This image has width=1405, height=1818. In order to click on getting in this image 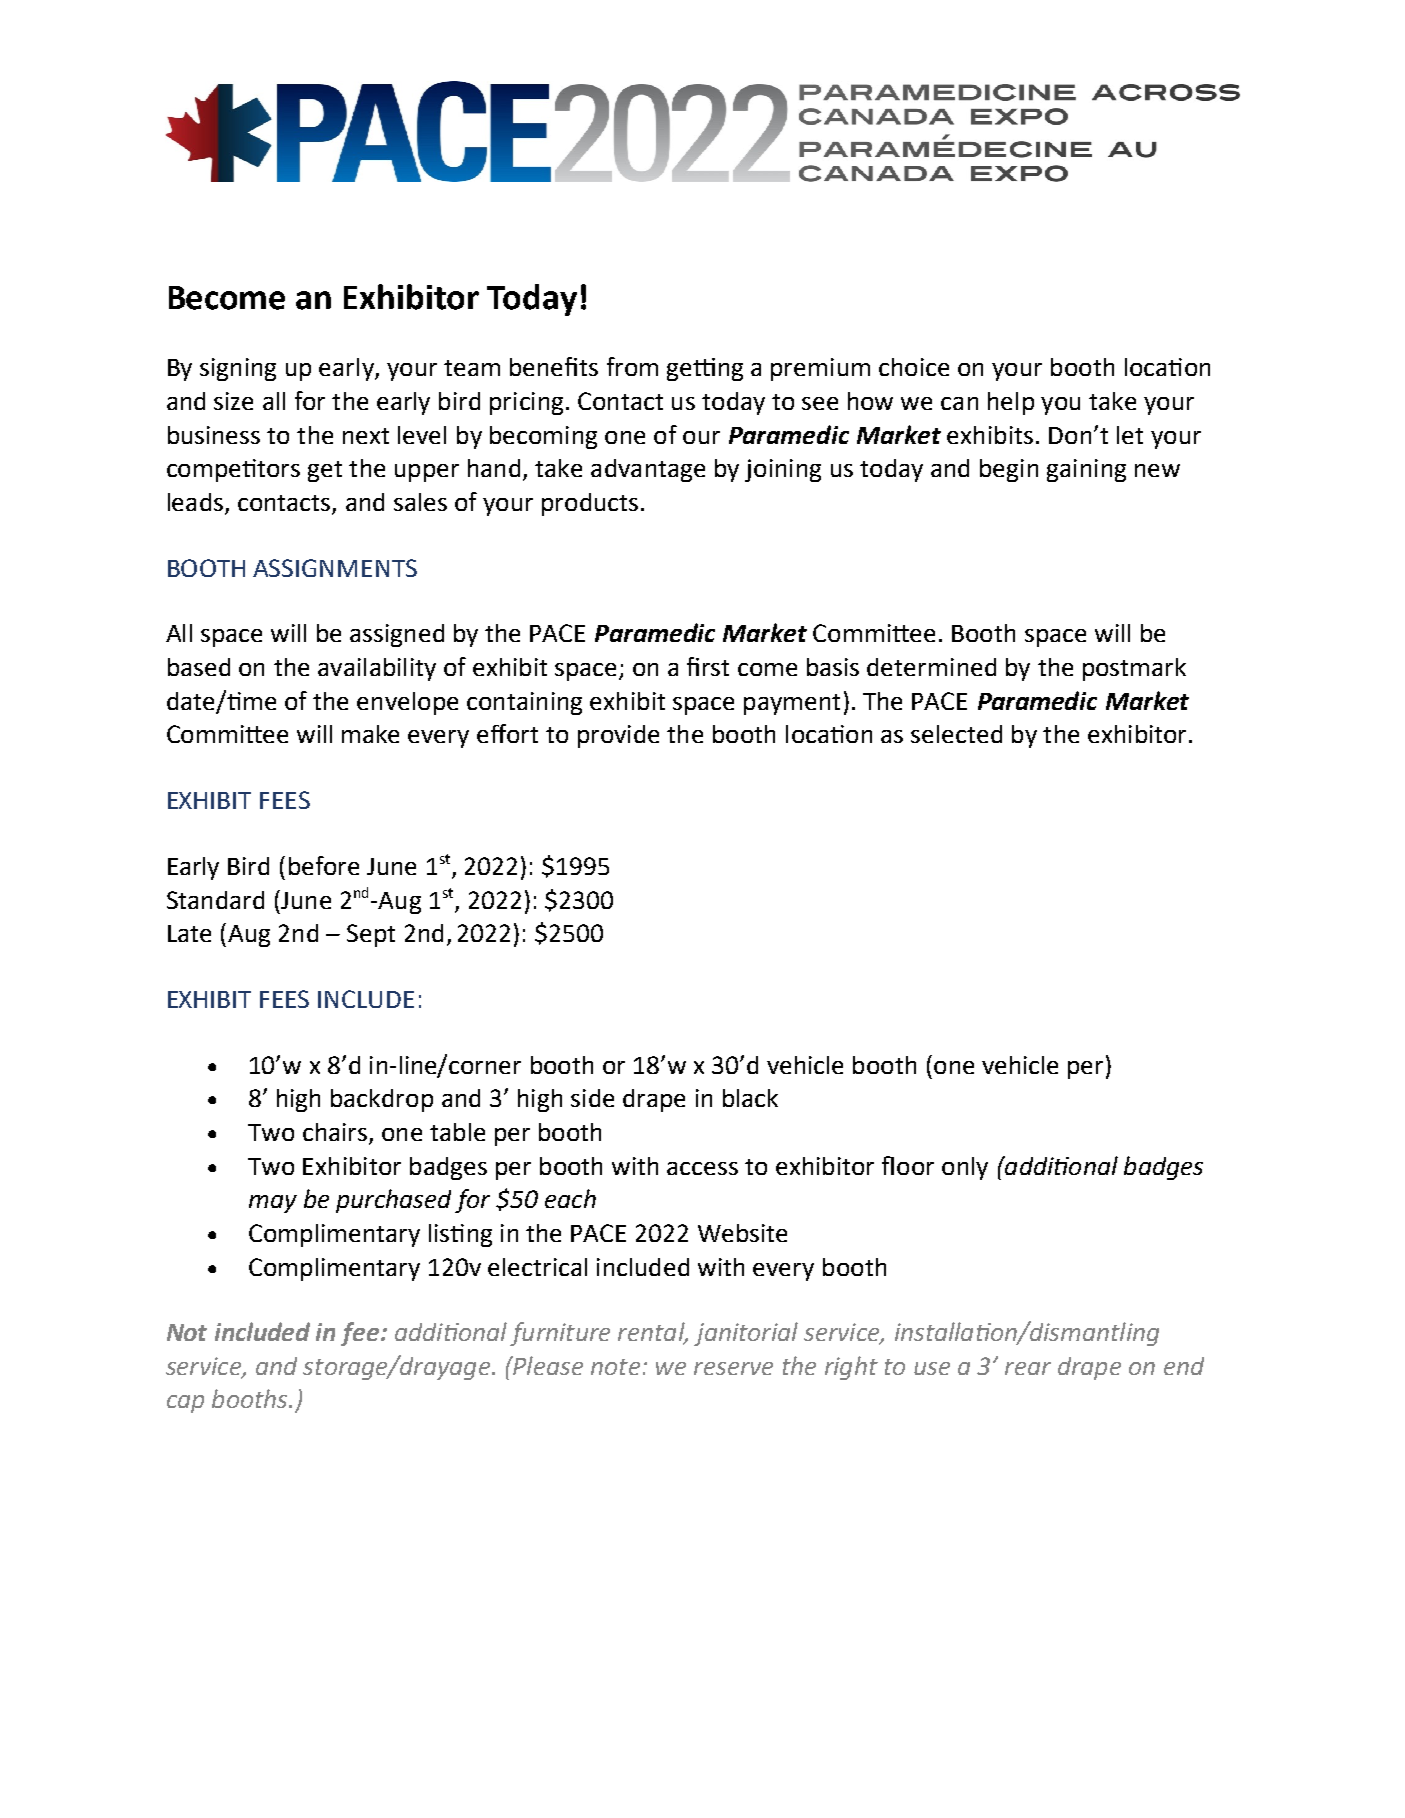, I will do `click(705, 369)`.
